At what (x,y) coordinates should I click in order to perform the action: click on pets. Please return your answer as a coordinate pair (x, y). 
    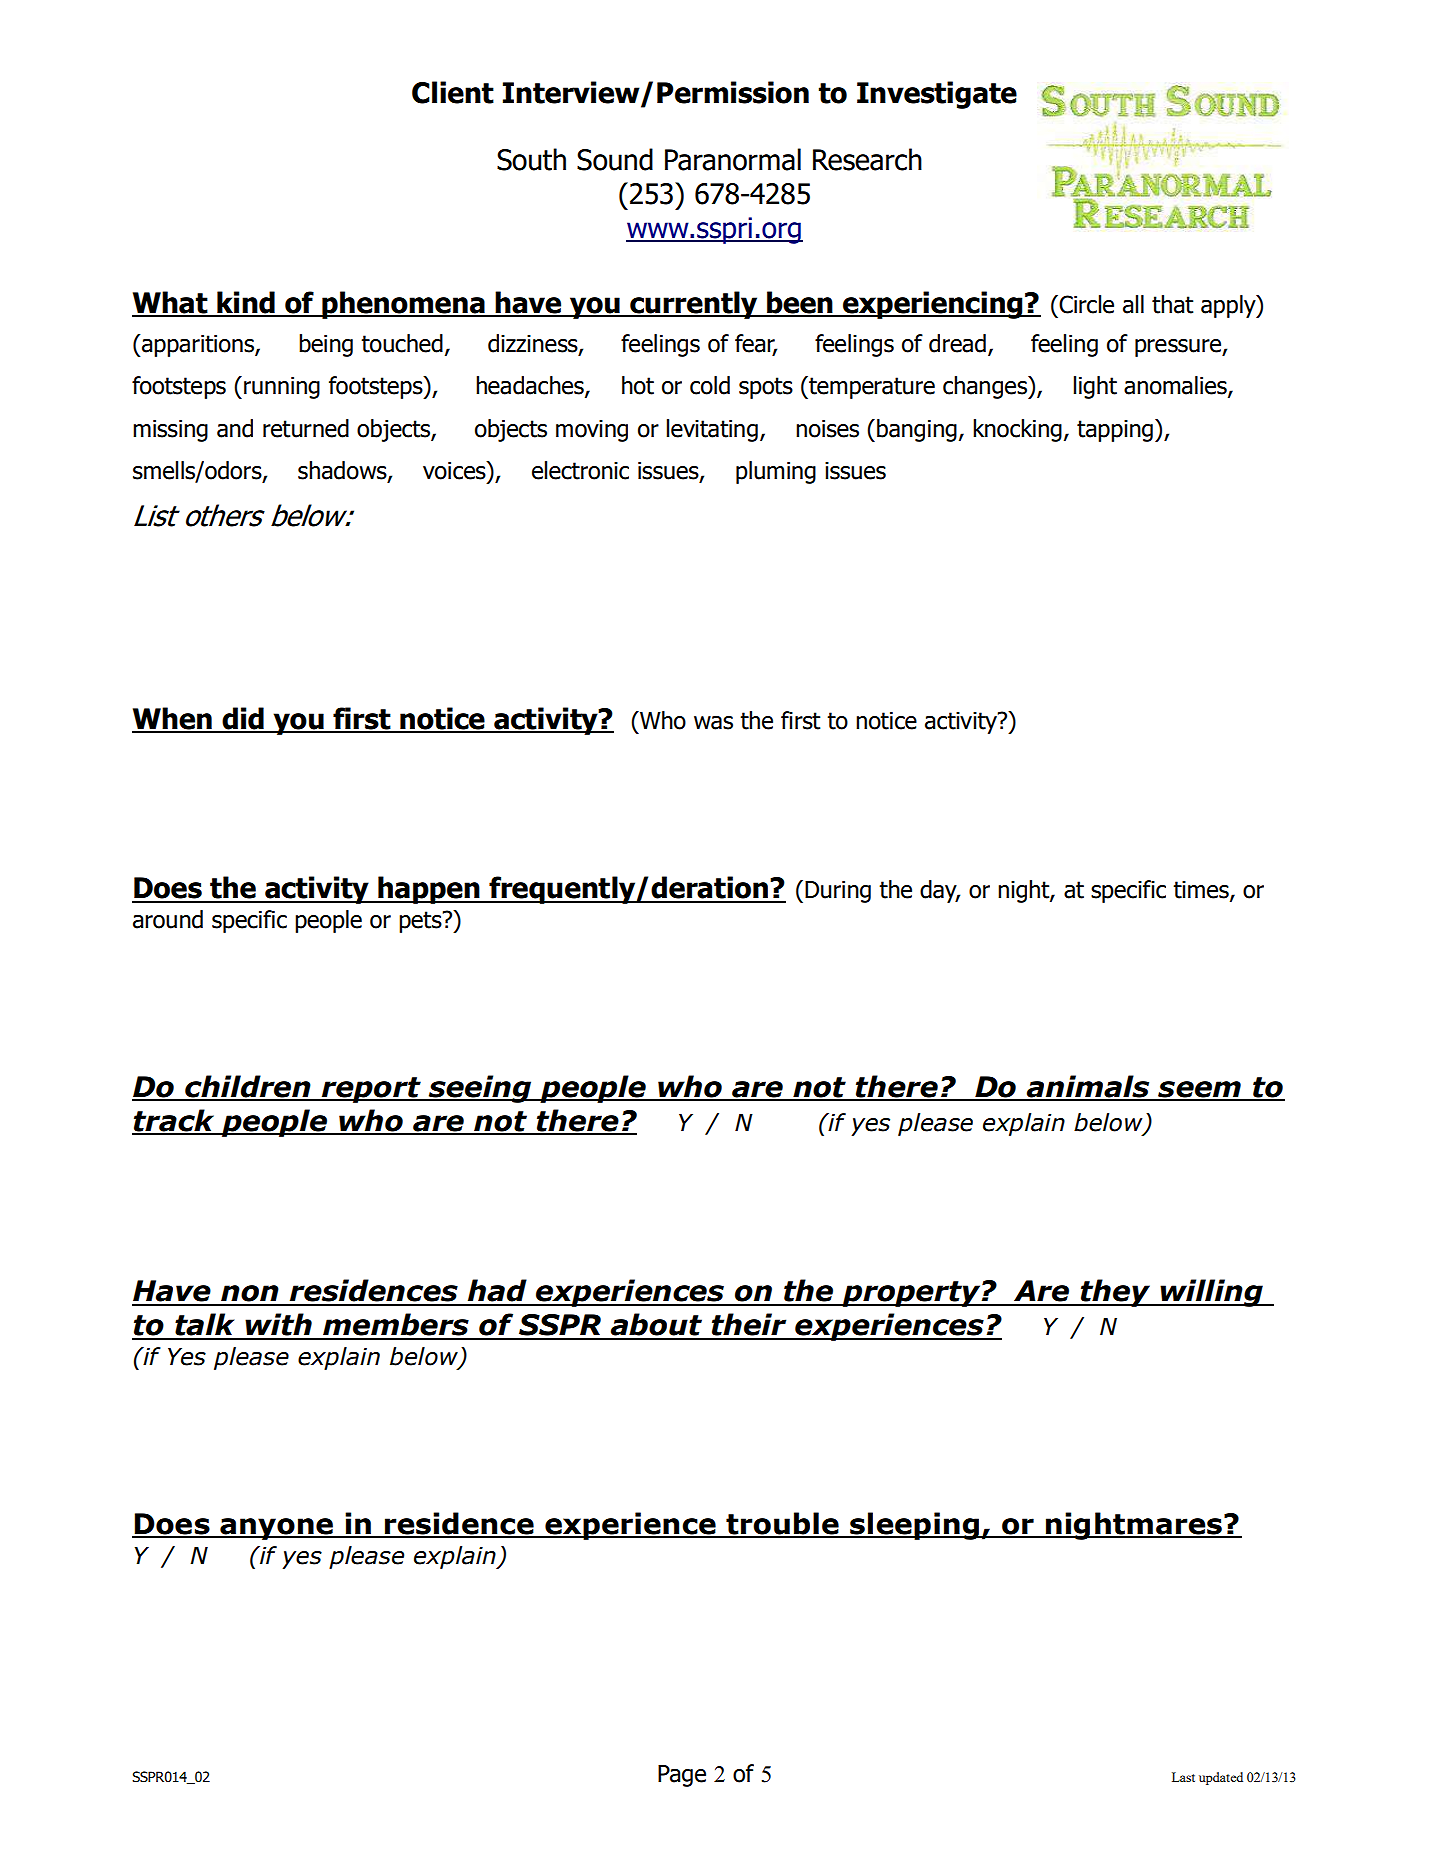
    Looking at the image, I should click on (421, 922).
